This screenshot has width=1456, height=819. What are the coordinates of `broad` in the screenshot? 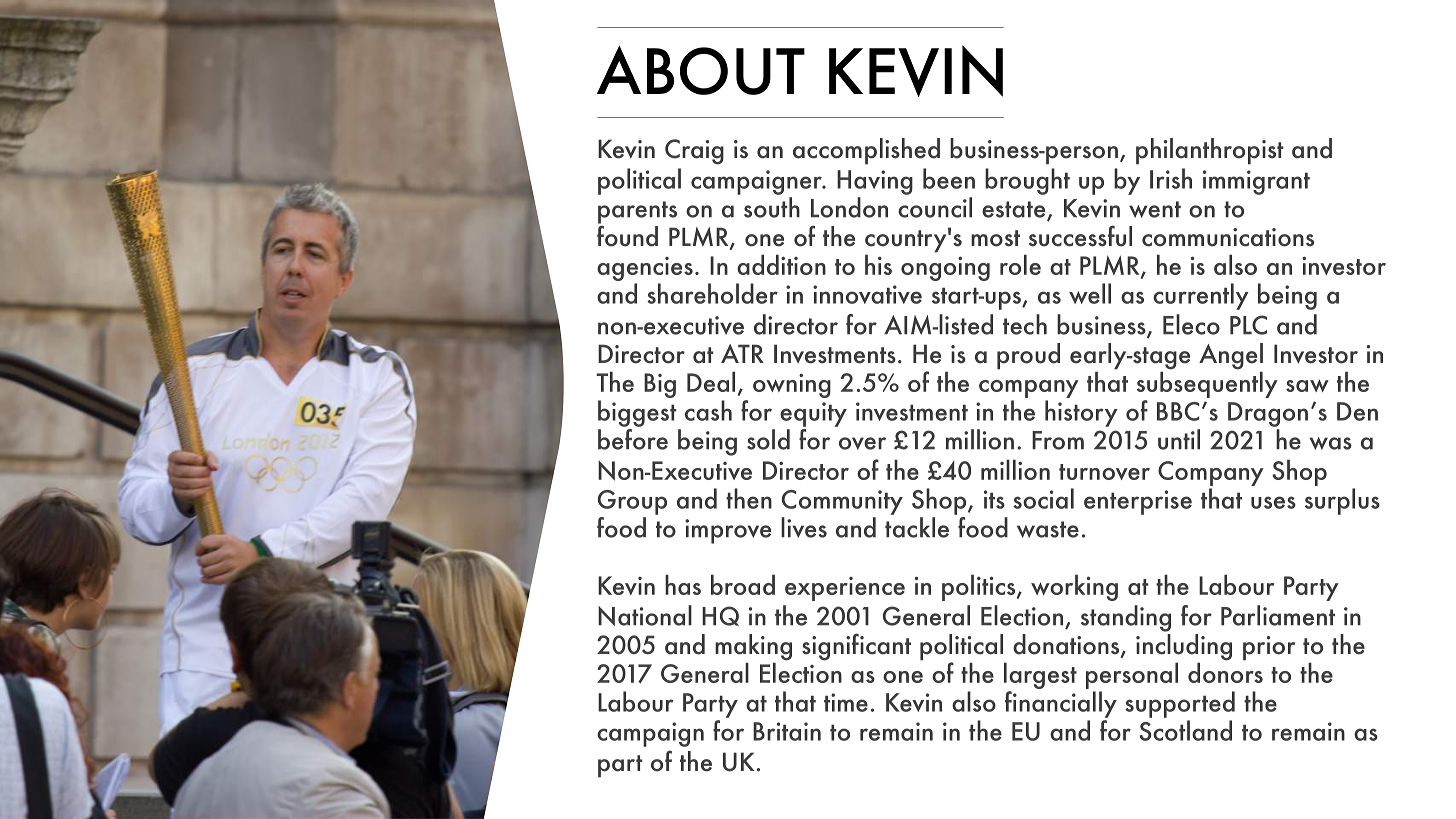 It's located at (743, 584).
